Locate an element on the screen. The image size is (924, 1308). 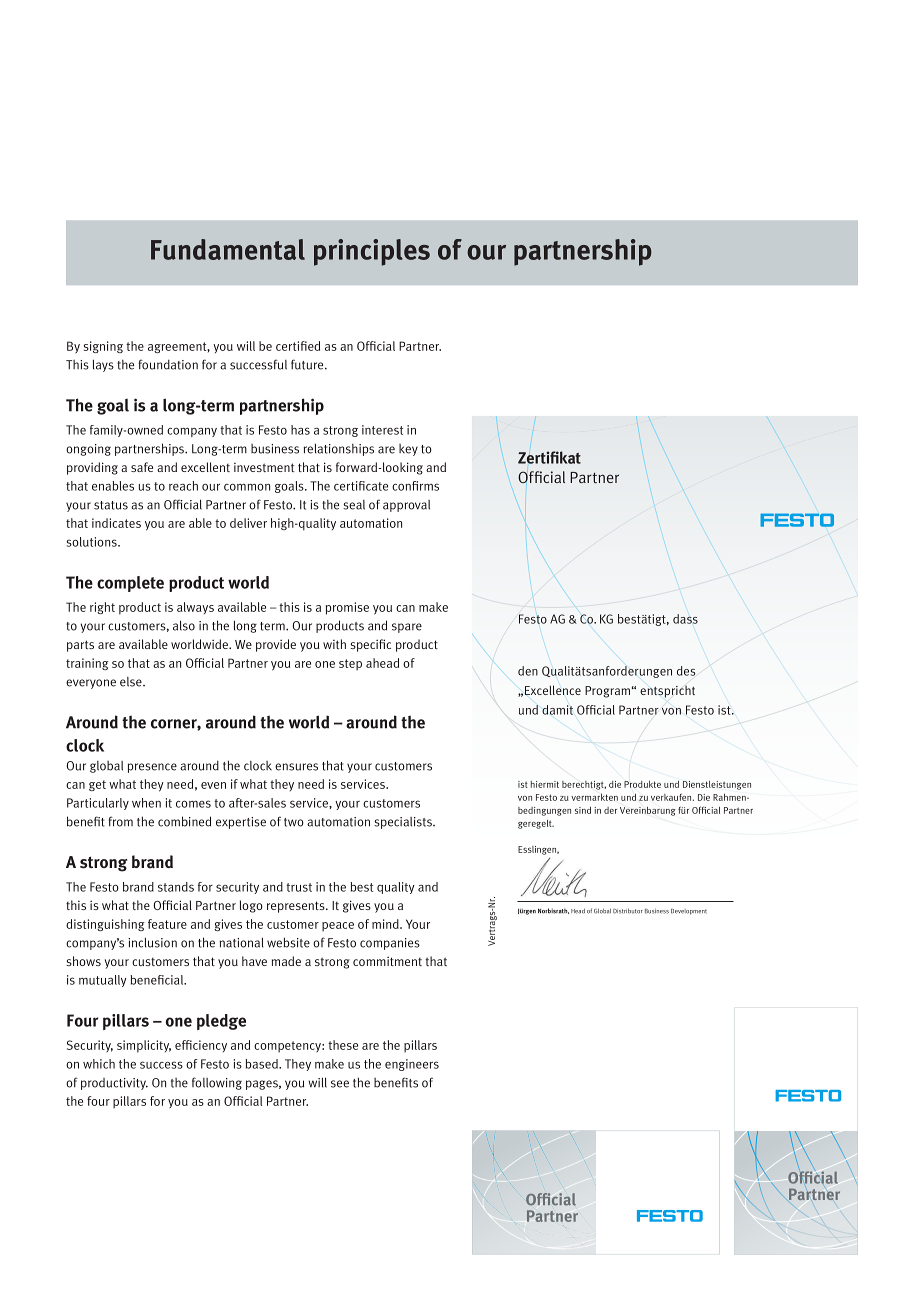
simplicity is located at coordinates (144, 1046).
